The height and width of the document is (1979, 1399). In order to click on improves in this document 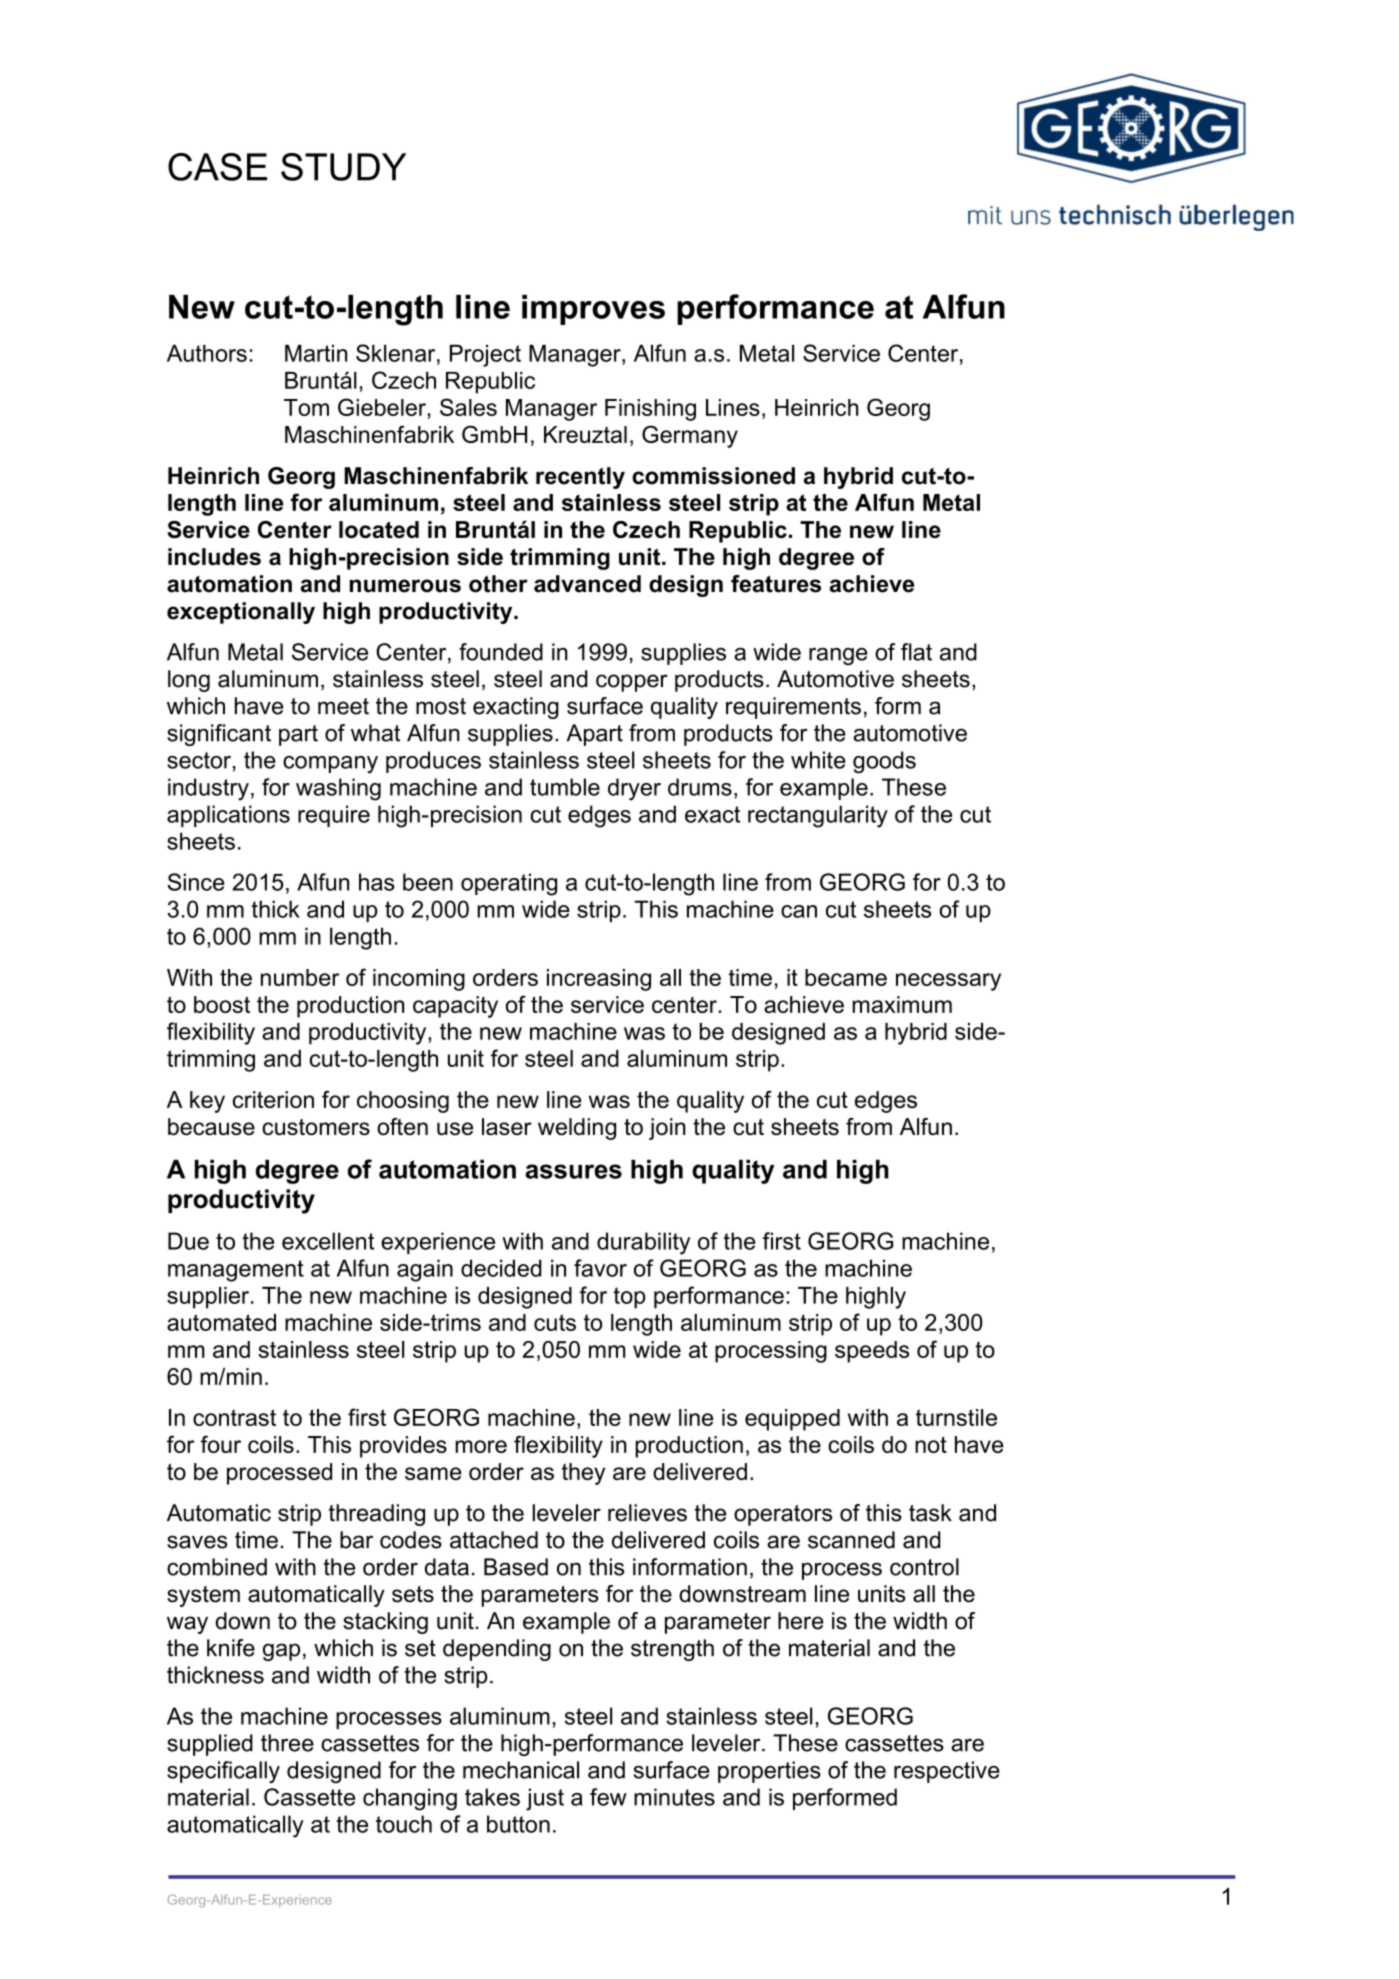, I will do `click(593, 310)`.
